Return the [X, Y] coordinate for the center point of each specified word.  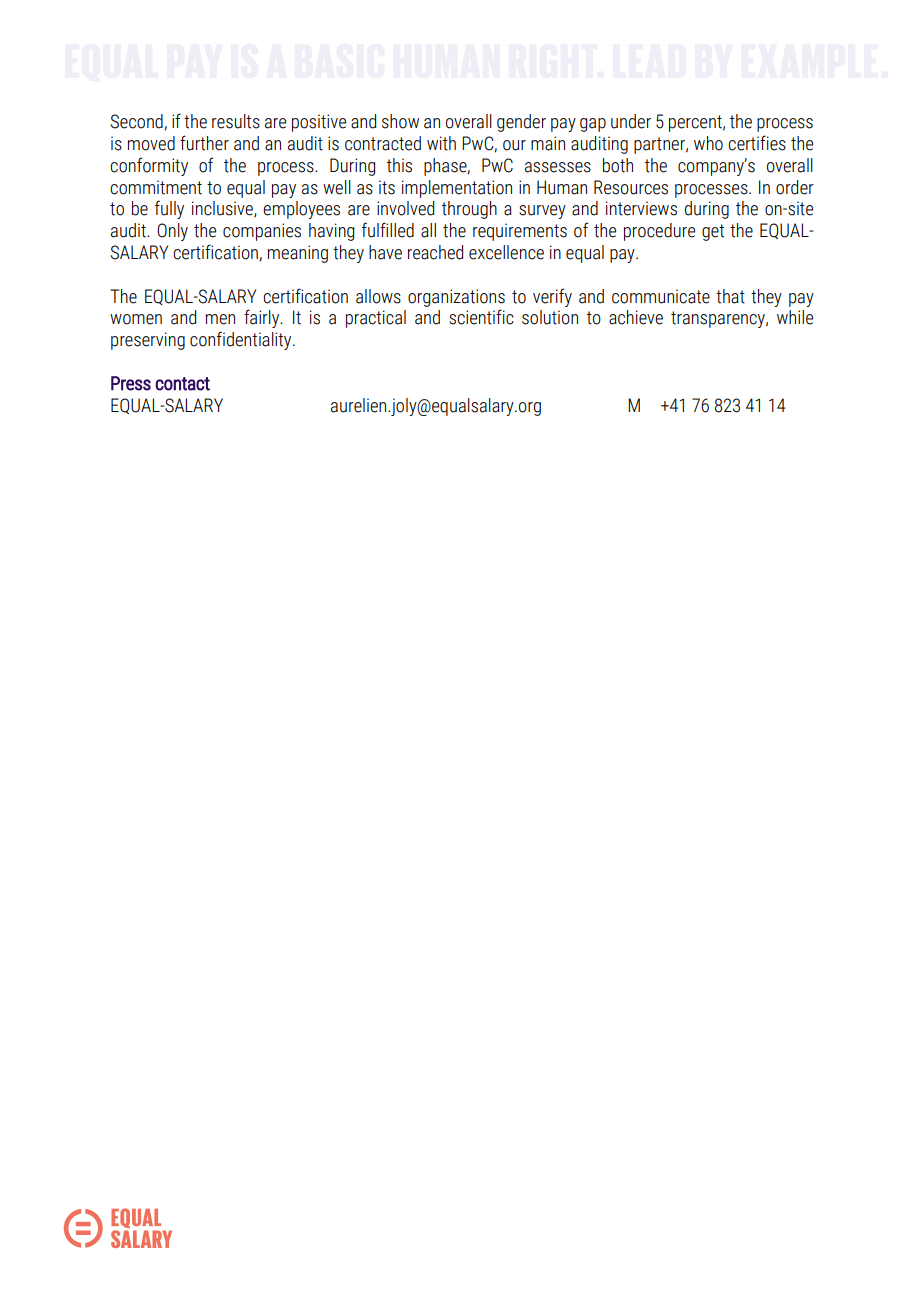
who [708, 143]
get [713, 232]
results [236, 121]
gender [521, 123]
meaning [298, 254]
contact [182, 384]
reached [435, 252]
